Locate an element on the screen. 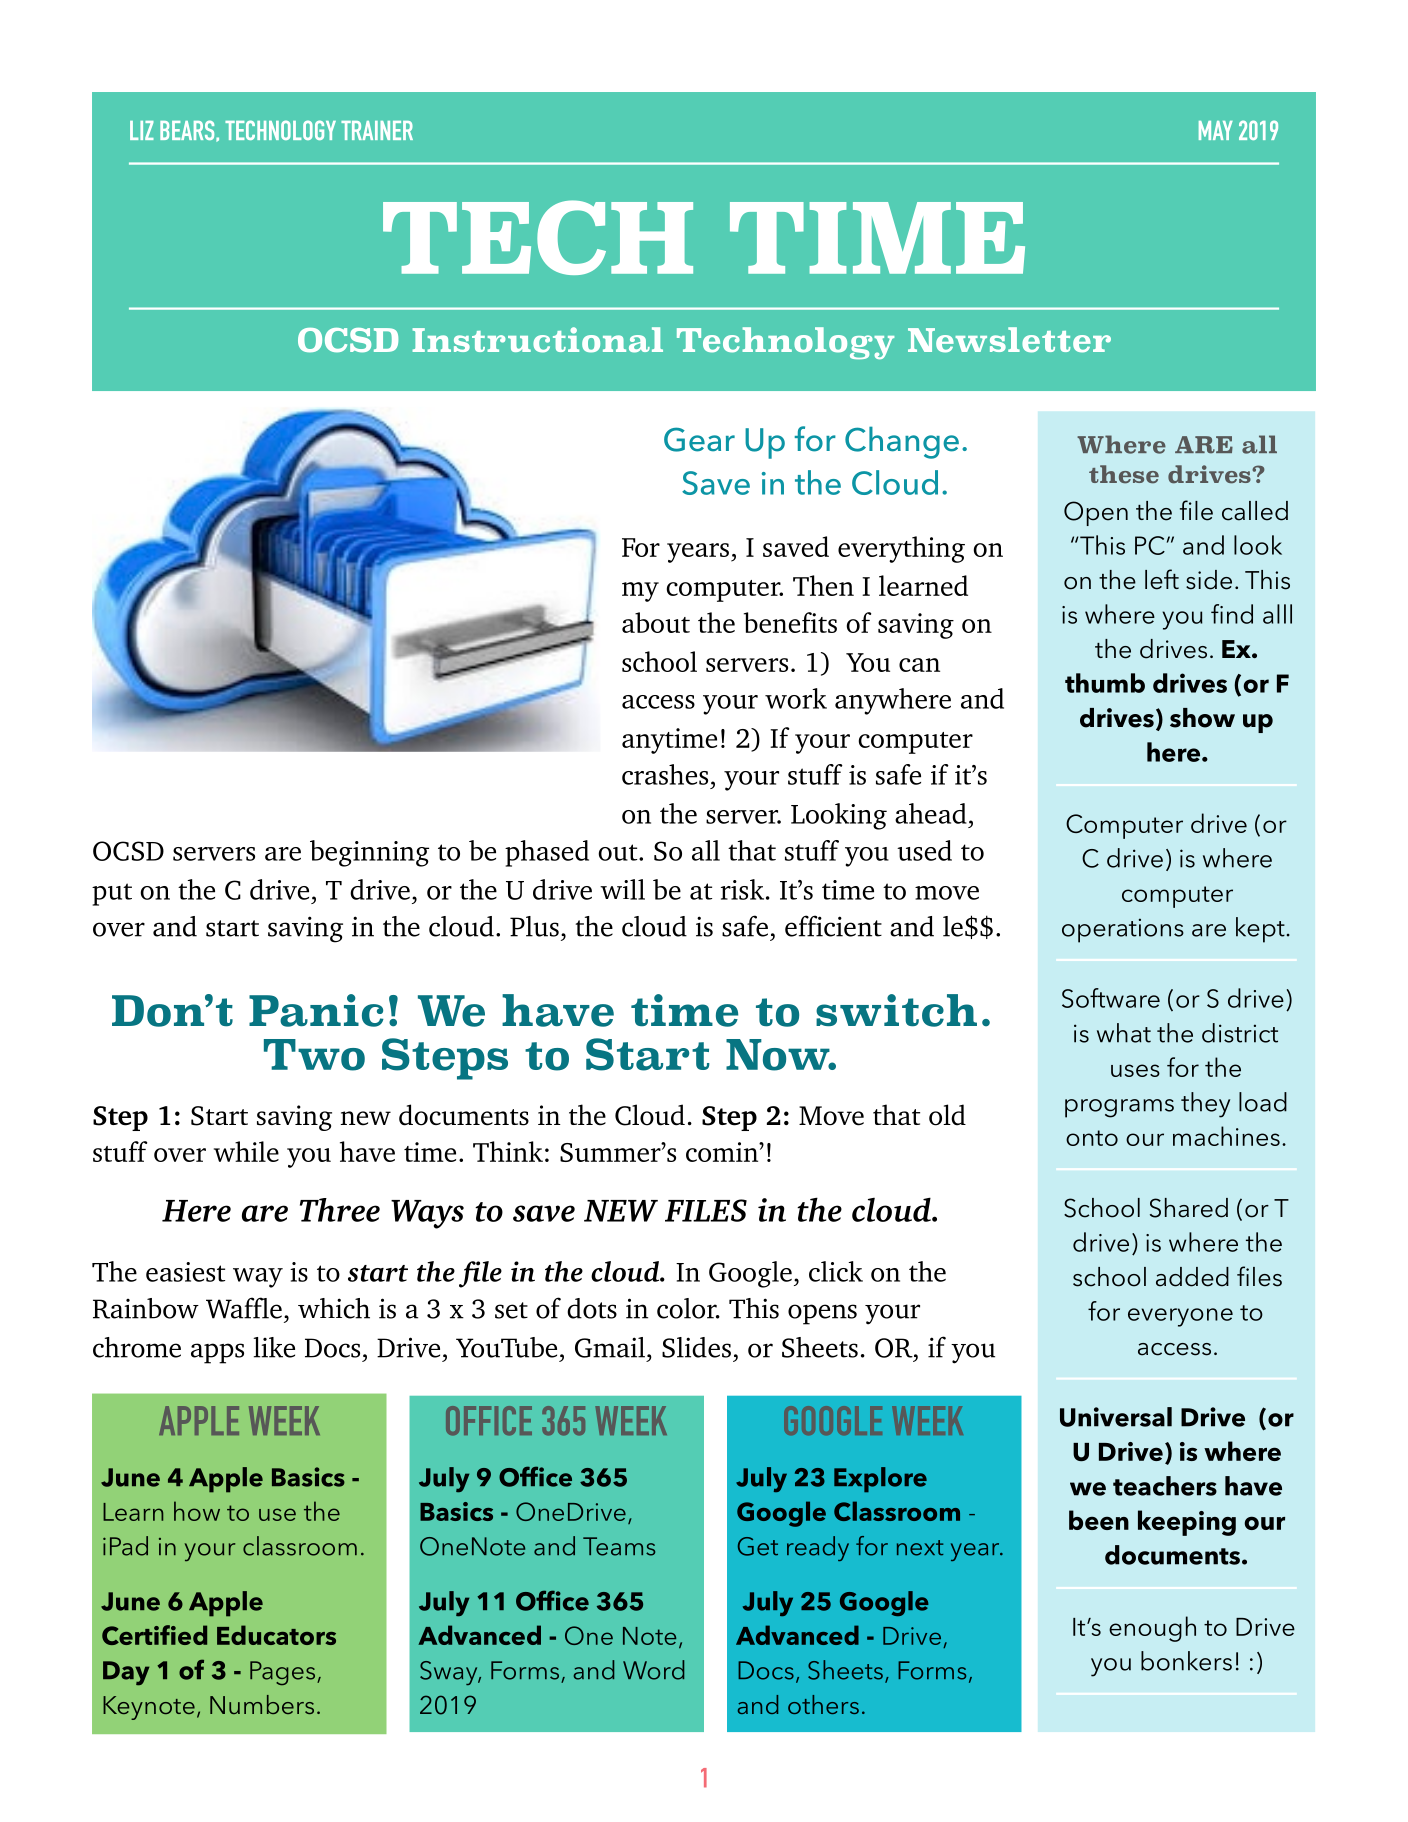  beginning is located at coordinates (369, 853).
